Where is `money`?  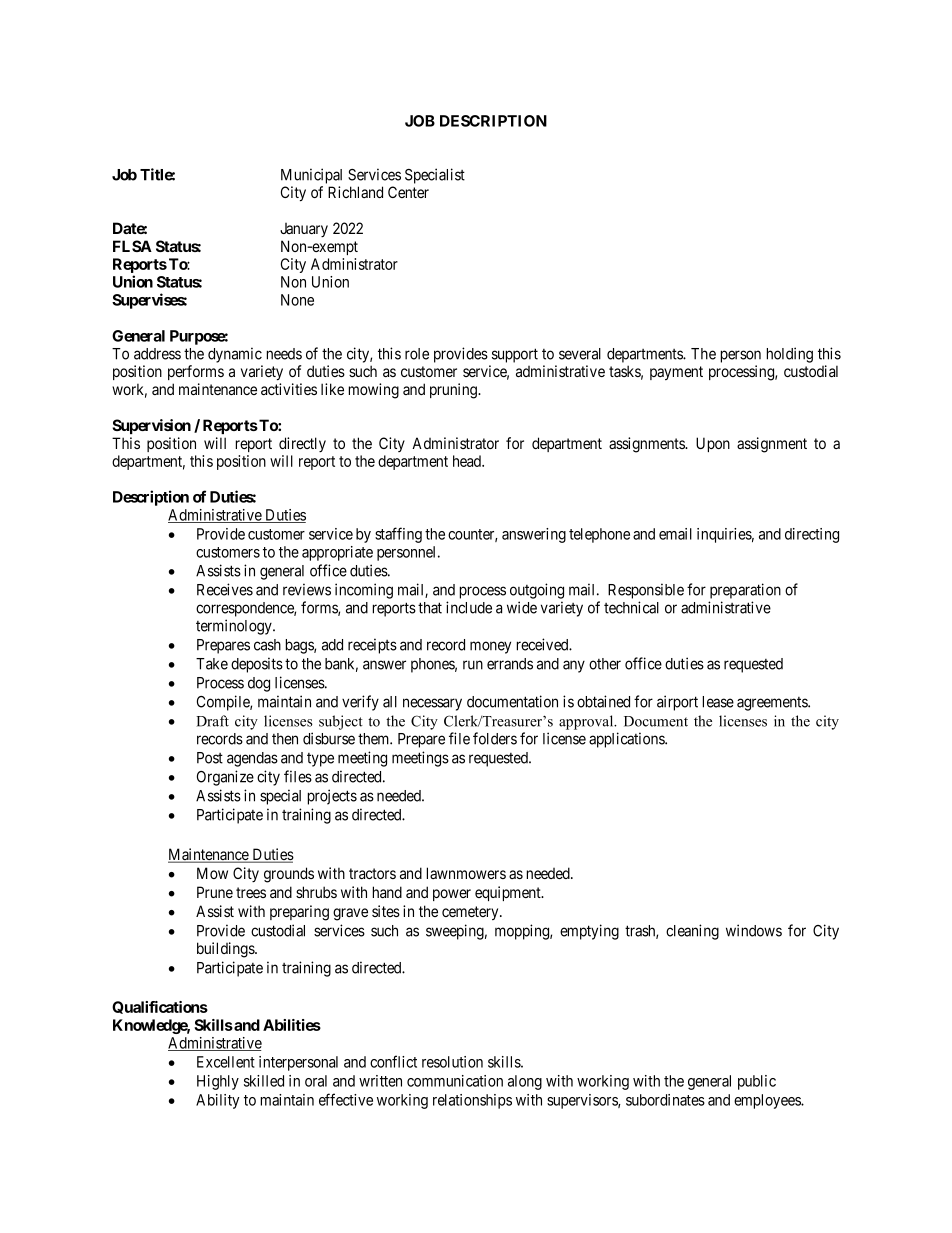
money is located at coordinates (490, 647).
